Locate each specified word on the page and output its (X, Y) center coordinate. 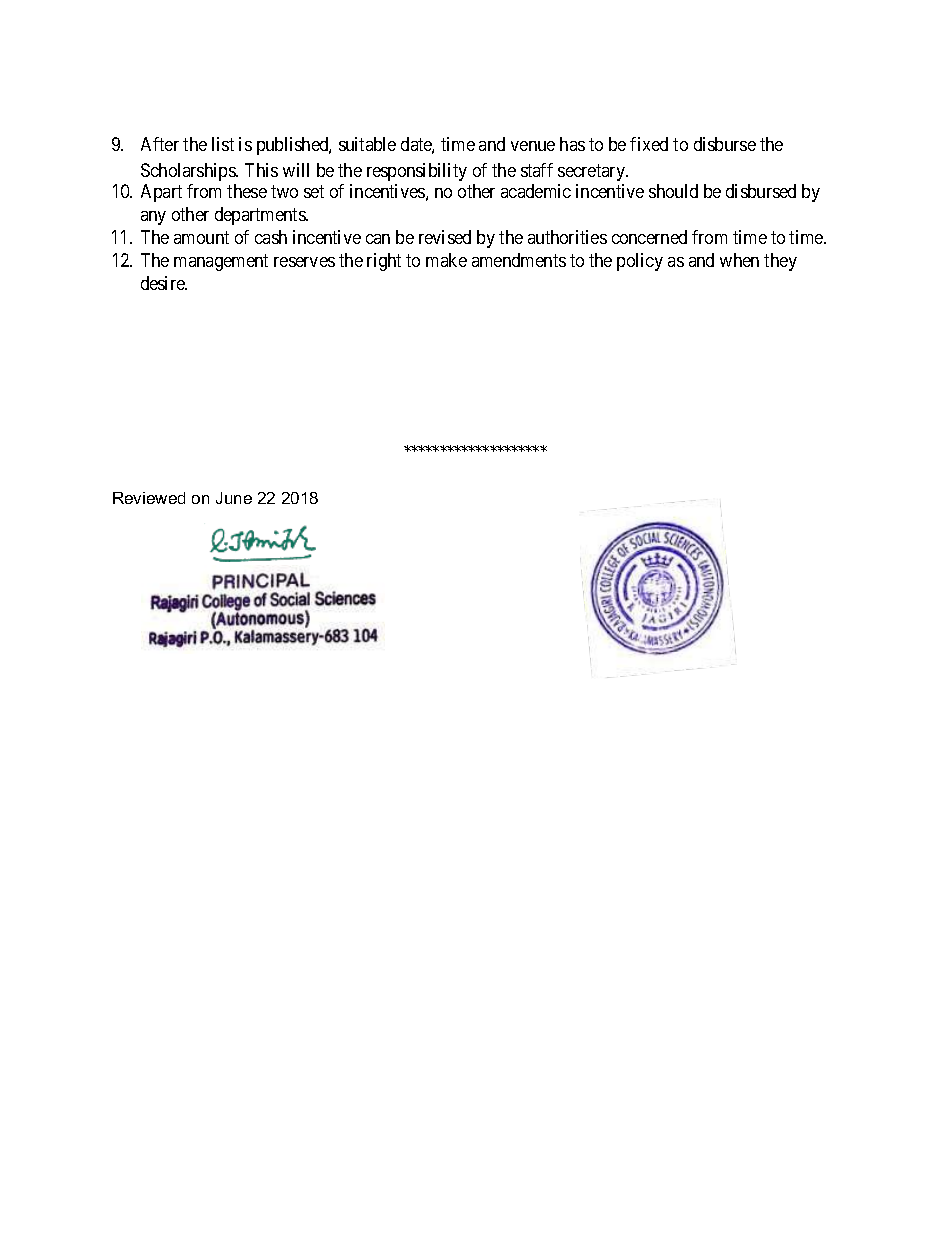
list (223, 144)
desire (164, 283)
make (446, 260)
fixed (649, 144)
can (378, 239)
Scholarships (189, 172)
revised (445, 237)
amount (201, 237)
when (739, 260)
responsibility (417, 172)
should (673, 191)
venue (533, 146)
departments (261, 216)
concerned (649, 237)
